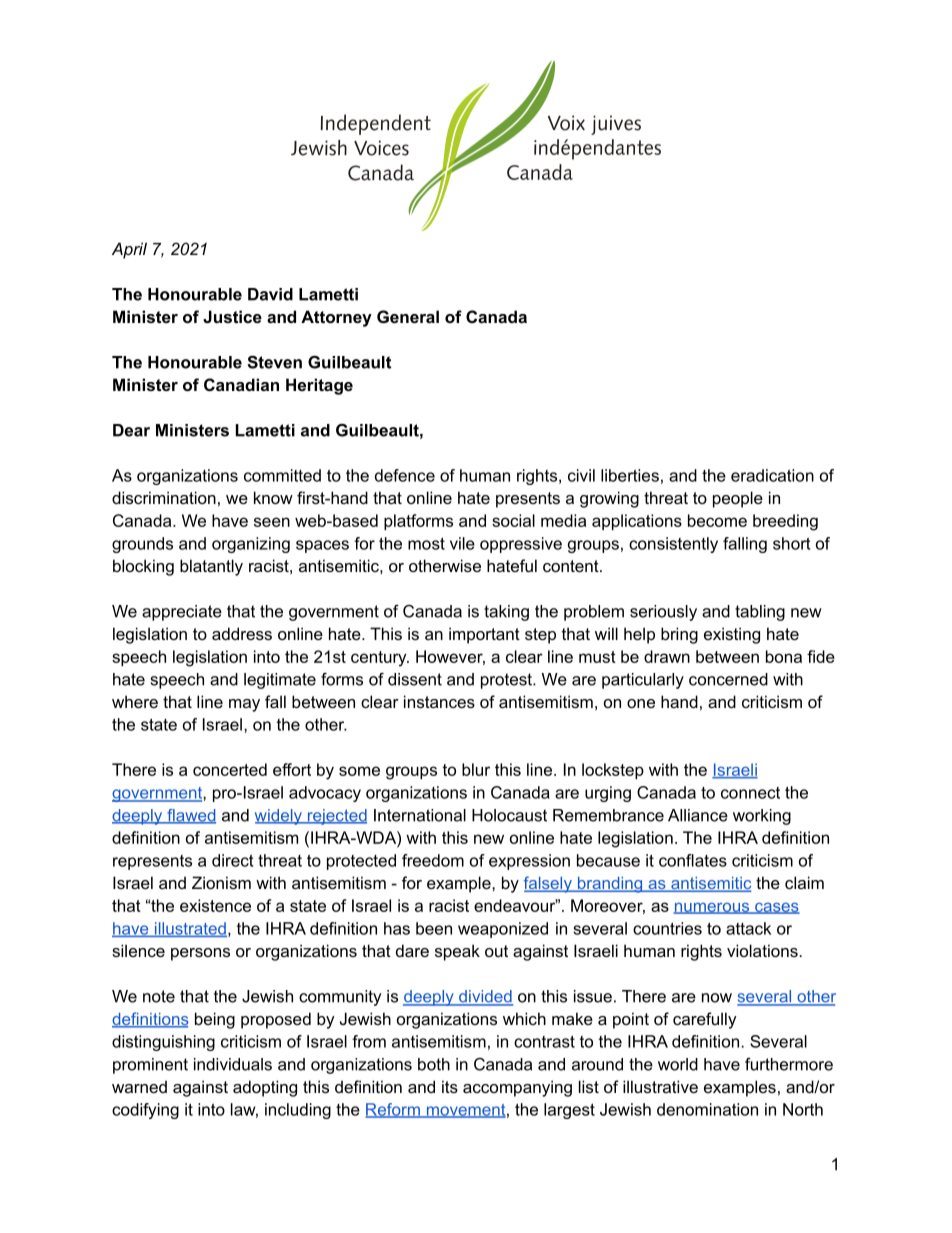 Image resolution: width=952 pixels, height=1233 pixels. Describe the element at coordinates (270, 294) in the screenshot. I see `David` at that location.
